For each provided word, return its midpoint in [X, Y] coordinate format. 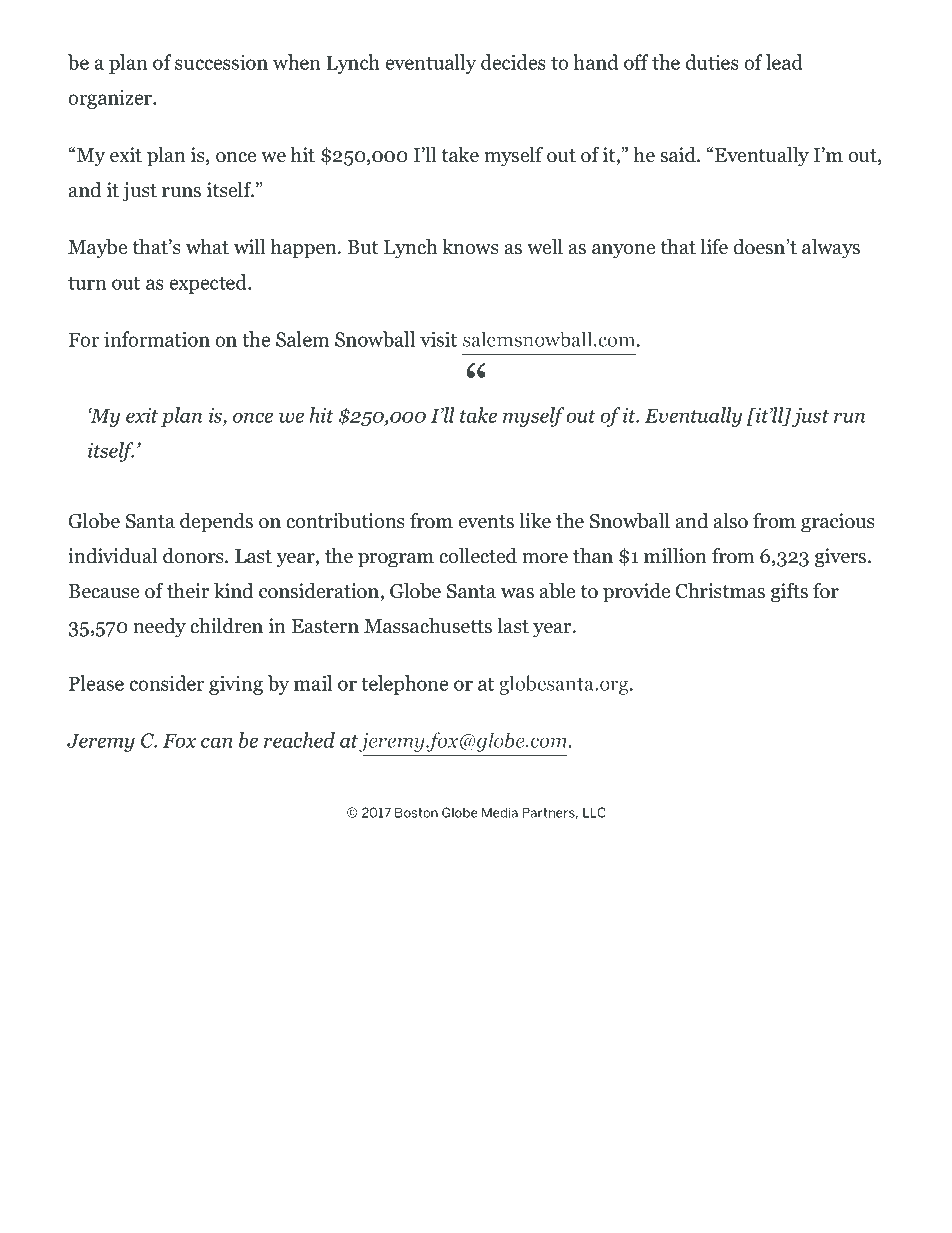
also [731, 521]
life [714, 247]
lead [784, 62]
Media [500, 812]
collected [478, 556]
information [157, 339]
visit [438, 339]
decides [513, 62]
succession [221, 62]
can [217, 742]
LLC [594, 812]
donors [194, 556]
